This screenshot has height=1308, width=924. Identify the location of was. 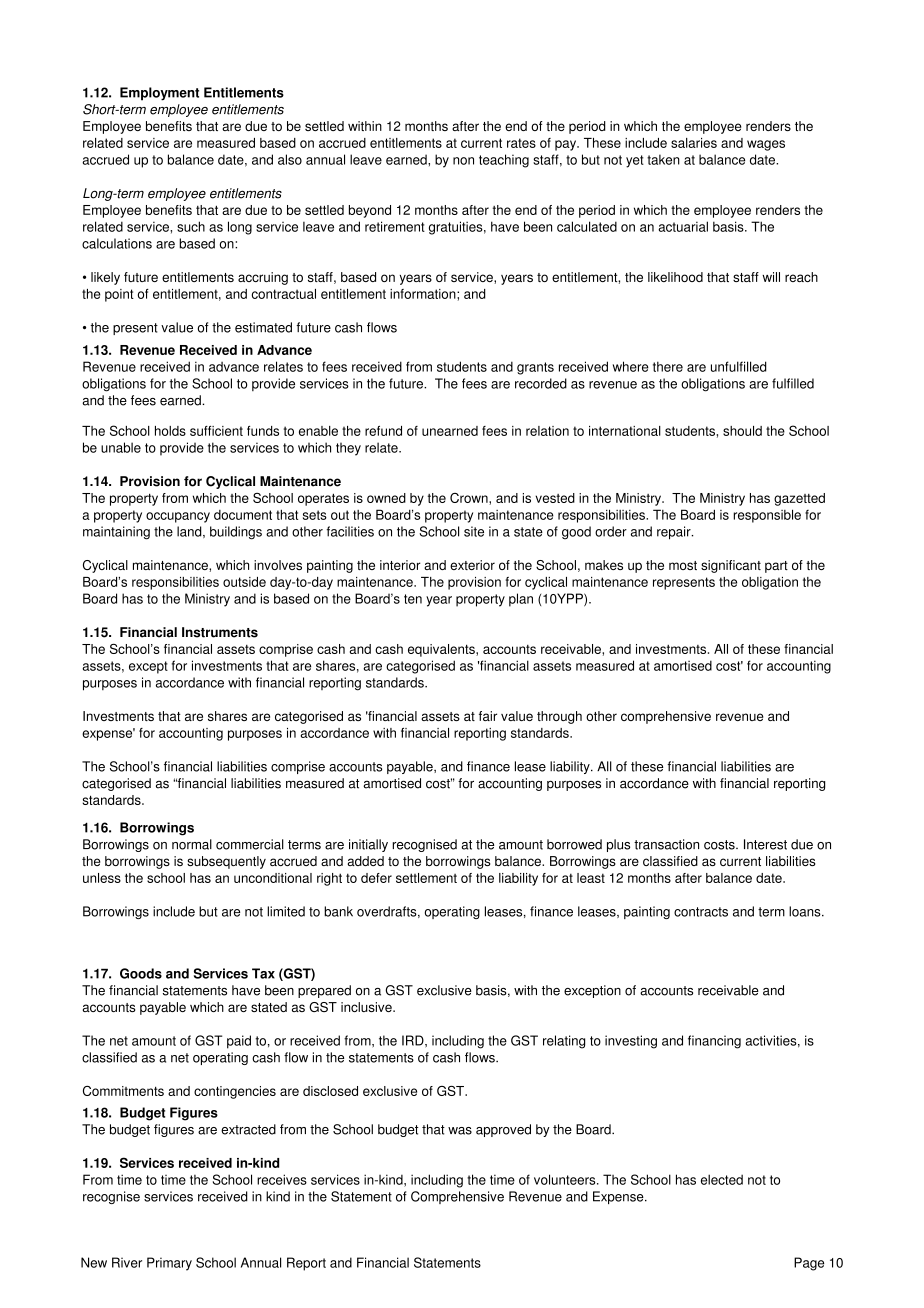
(460, 1131).
